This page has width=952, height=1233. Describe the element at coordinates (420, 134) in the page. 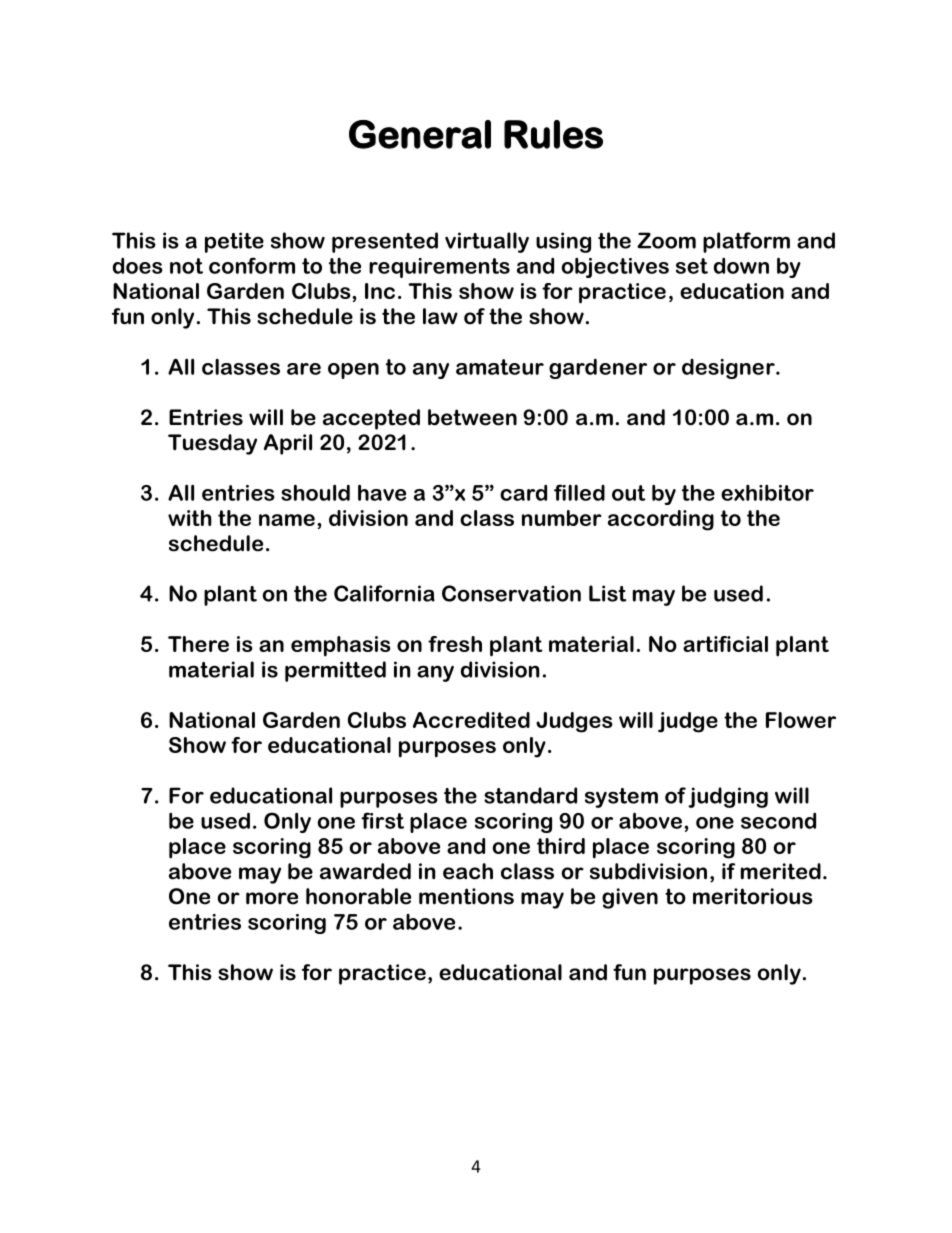

I see `General` at that location.
